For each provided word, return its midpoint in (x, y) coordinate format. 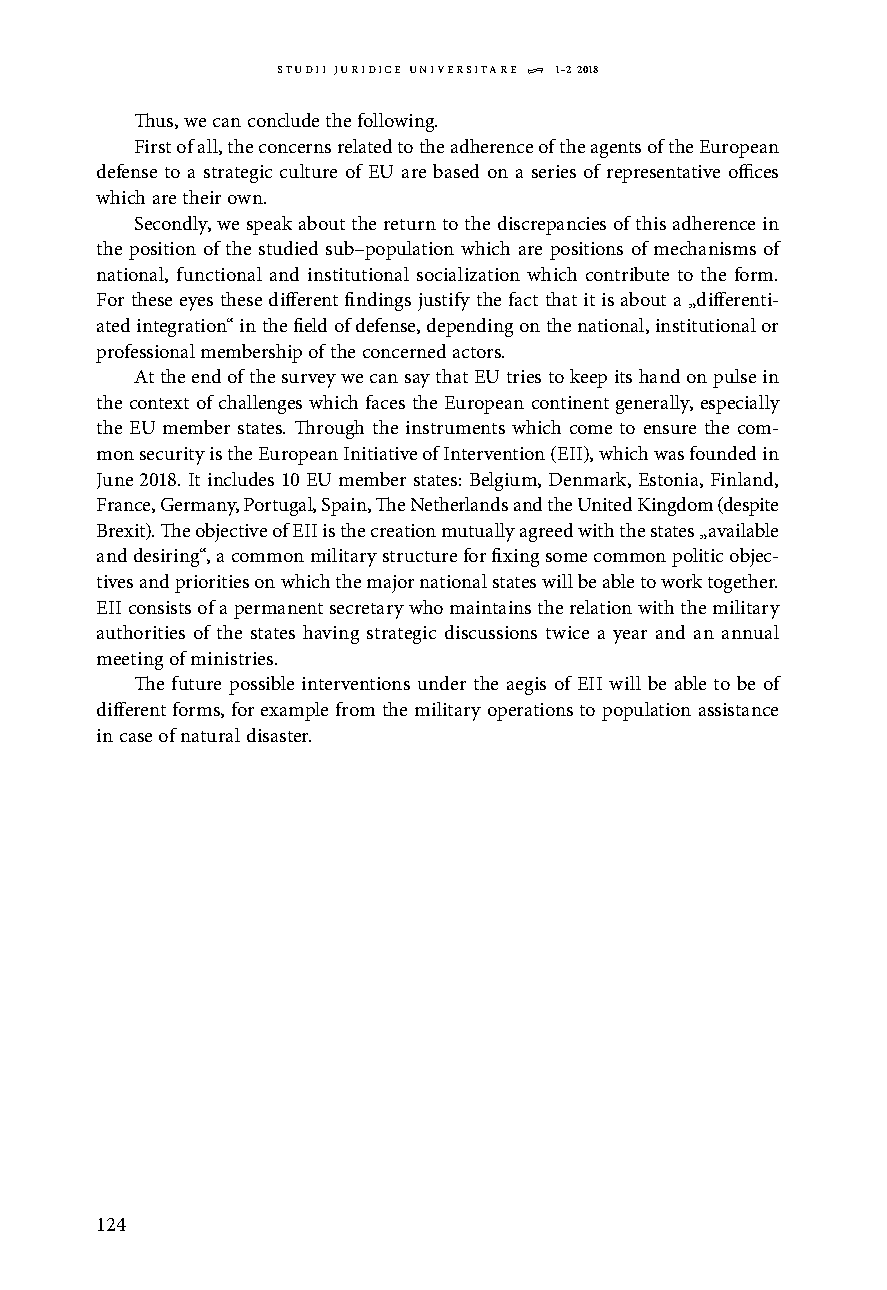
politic (697, 557)
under (442, 683)
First (153, 146)
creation (403, 530)
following (397, 122)
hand (659, 376)
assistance (738, 709)
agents (616, 150)
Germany (200, 507)
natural (210, 735)
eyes (196, 304)
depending (470, 327)
